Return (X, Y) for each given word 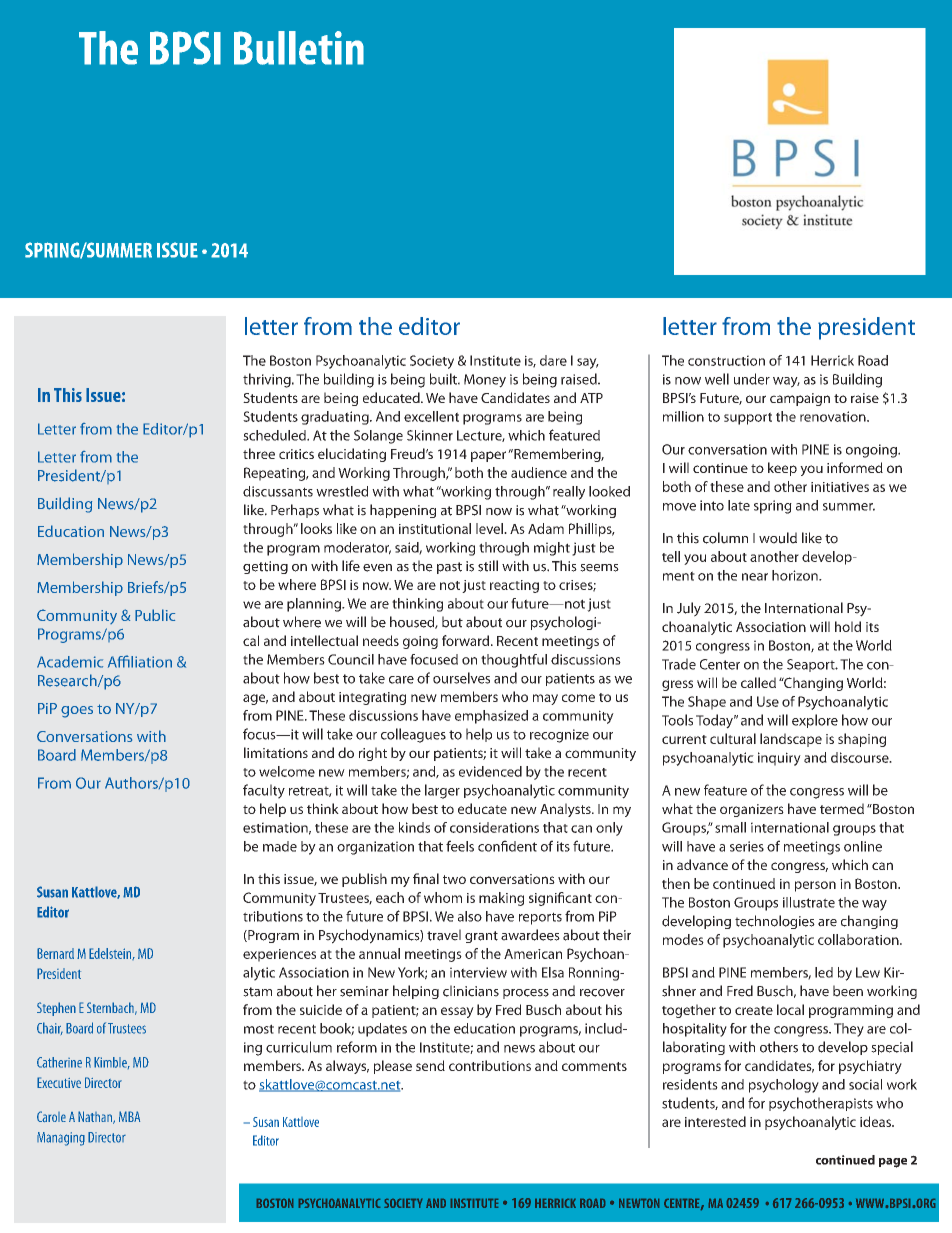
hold (848, 626)
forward (467, 640)
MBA (129, 1116)
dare (553, 360)
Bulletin (299, 48)
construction (726, 360)
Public (155, 615)
